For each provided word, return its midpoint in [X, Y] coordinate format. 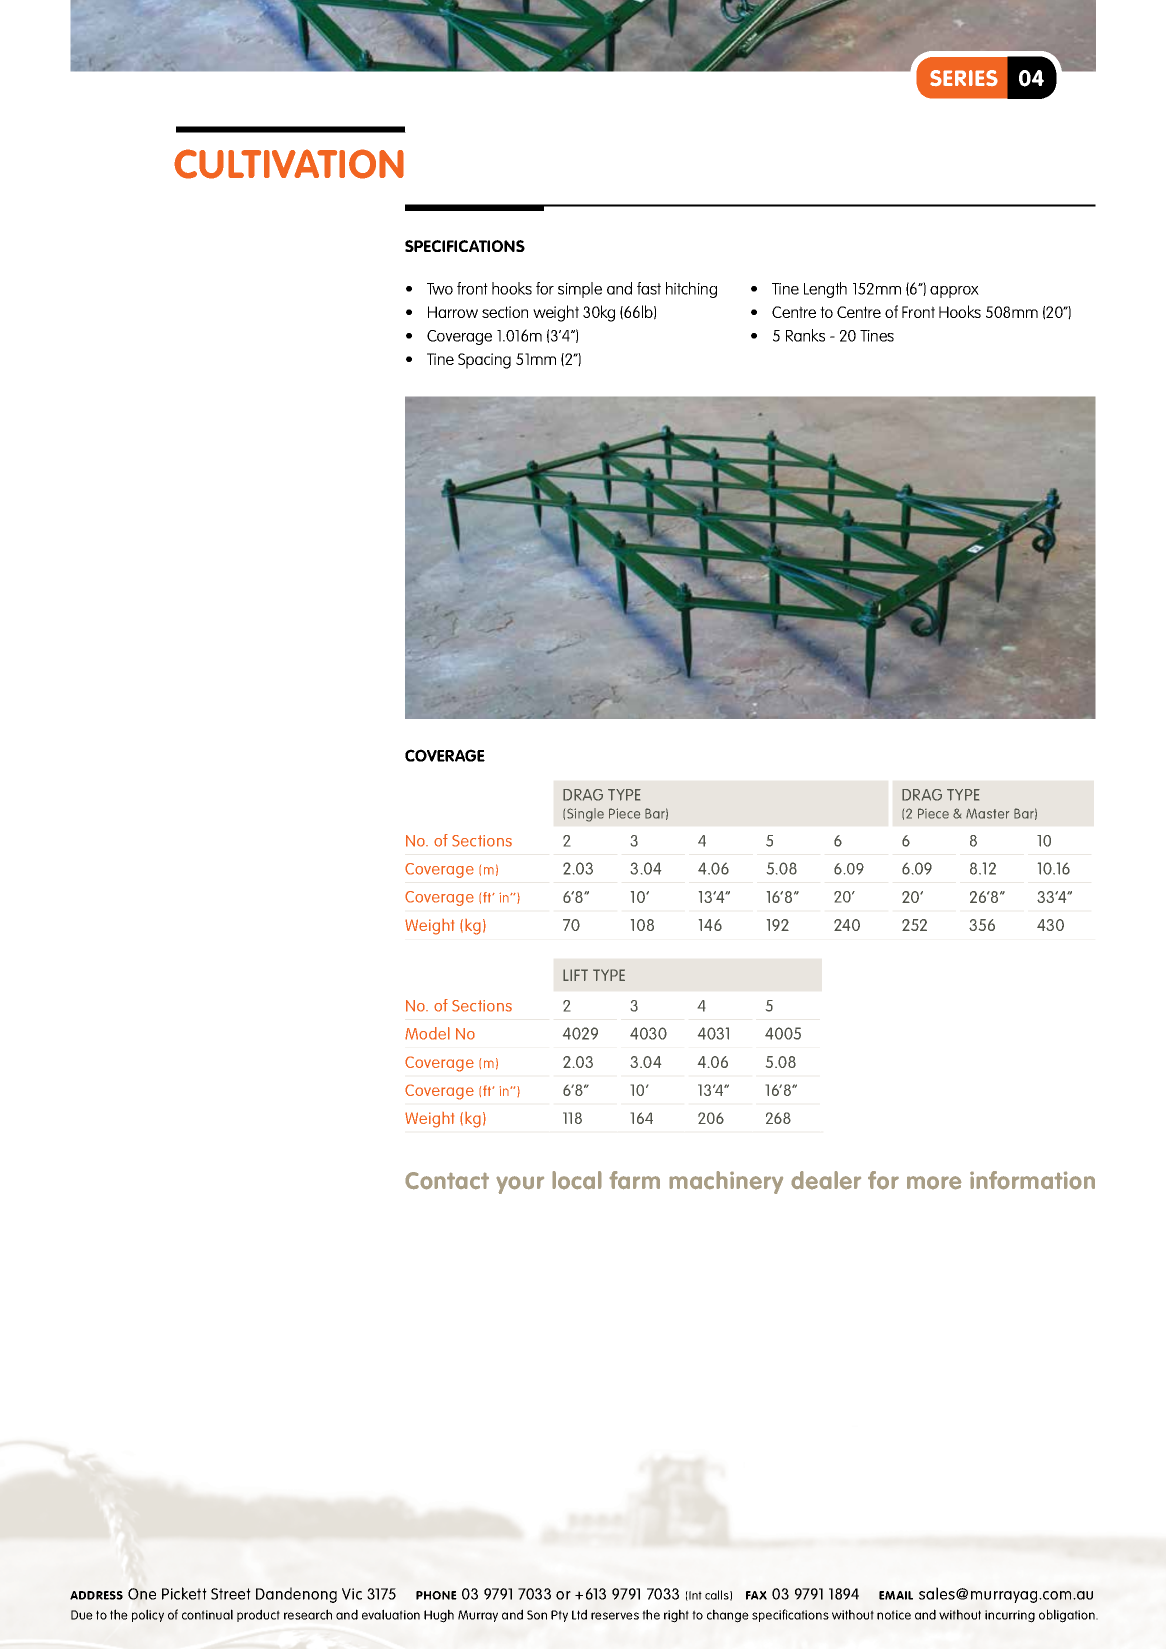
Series [964, 78]
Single [585, 815]
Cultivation [289, 164]
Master [987, 813]
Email [896, 1595]
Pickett [184, 1593]
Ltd [579, 1614]
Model [427, 1033]
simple [580, 290]
